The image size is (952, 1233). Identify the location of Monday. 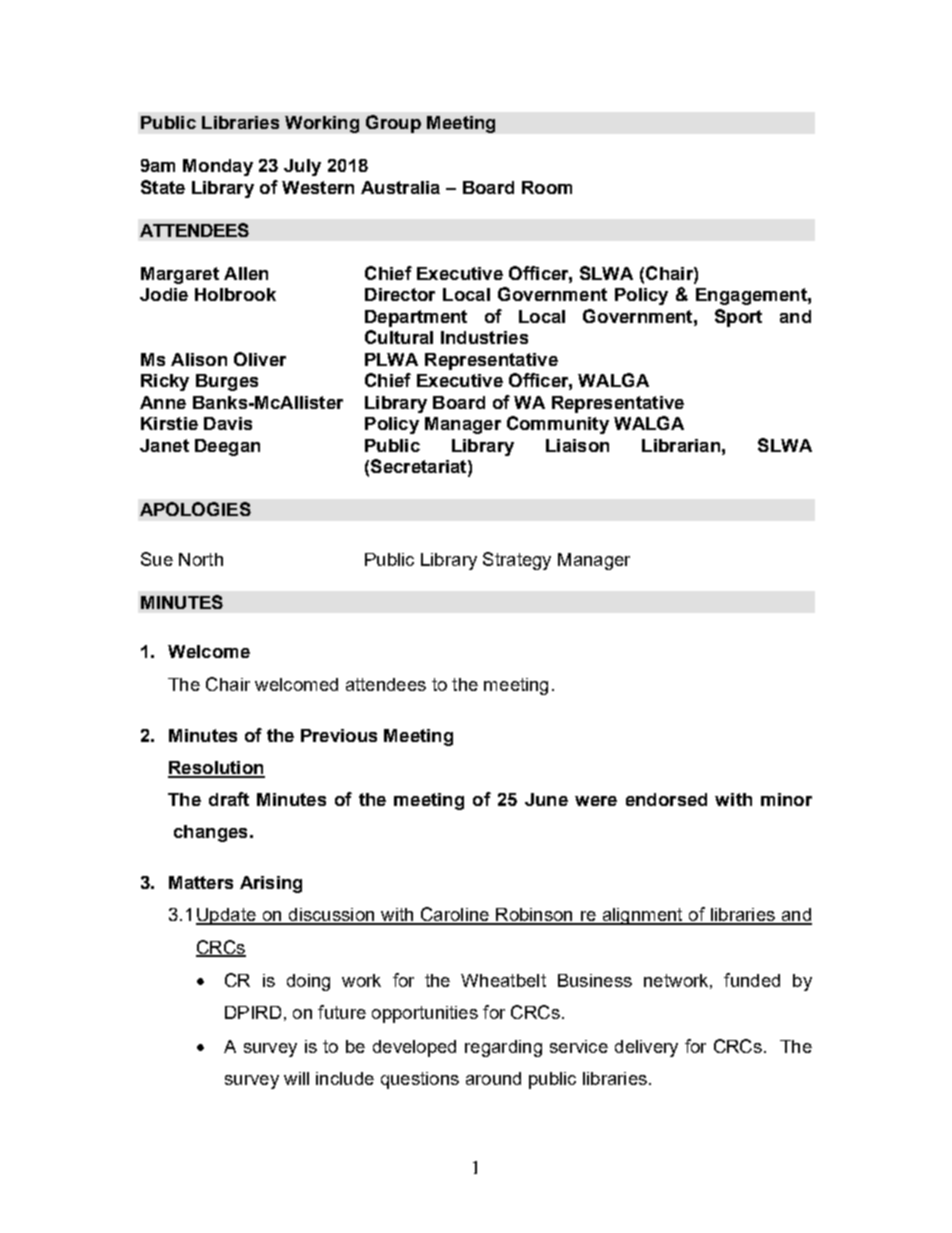
(218, 167).
